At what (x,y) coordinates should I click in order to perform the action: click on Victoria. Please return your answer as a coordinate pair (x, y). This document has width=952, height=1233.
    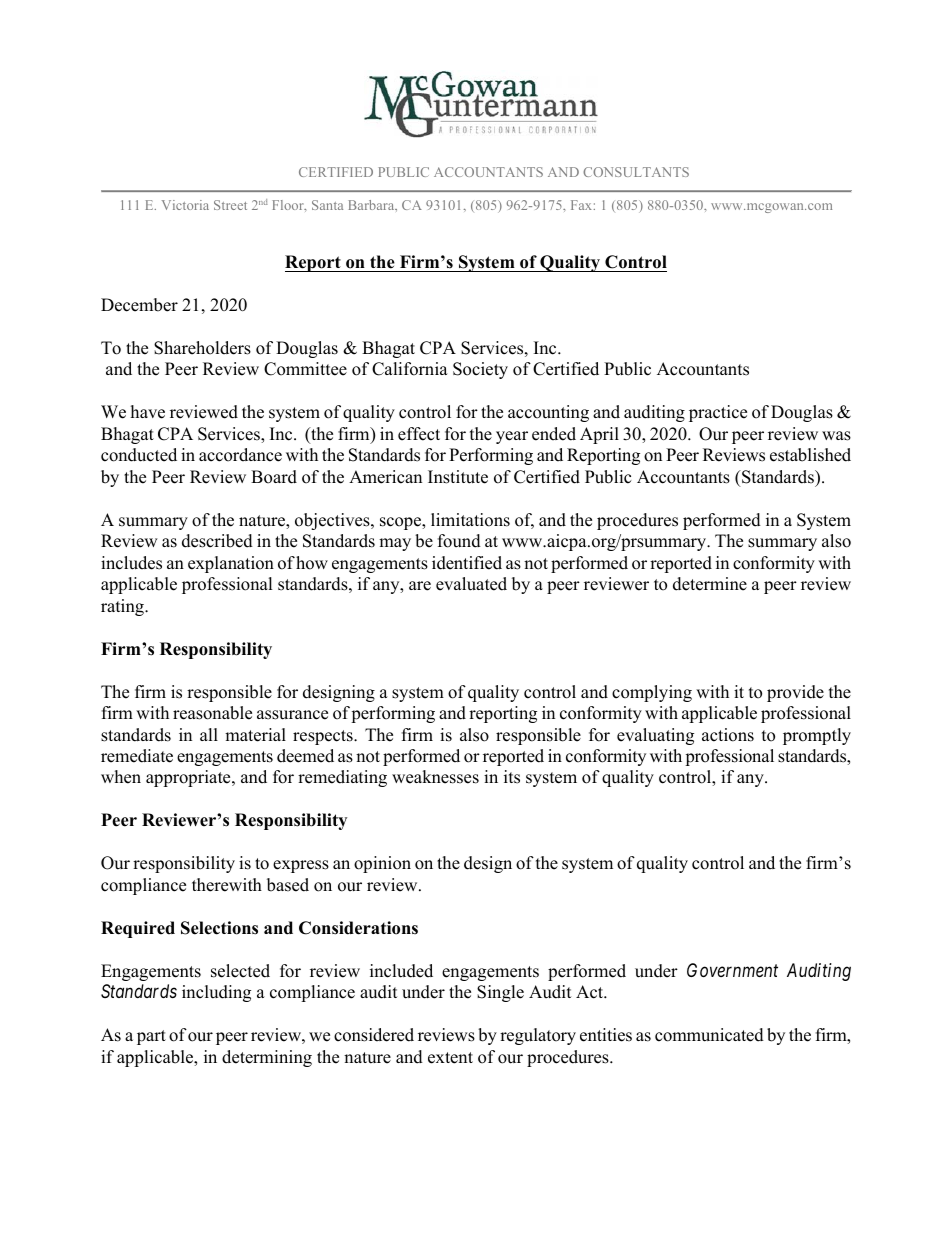
    Looking at the image, I should click on (185, 205).
